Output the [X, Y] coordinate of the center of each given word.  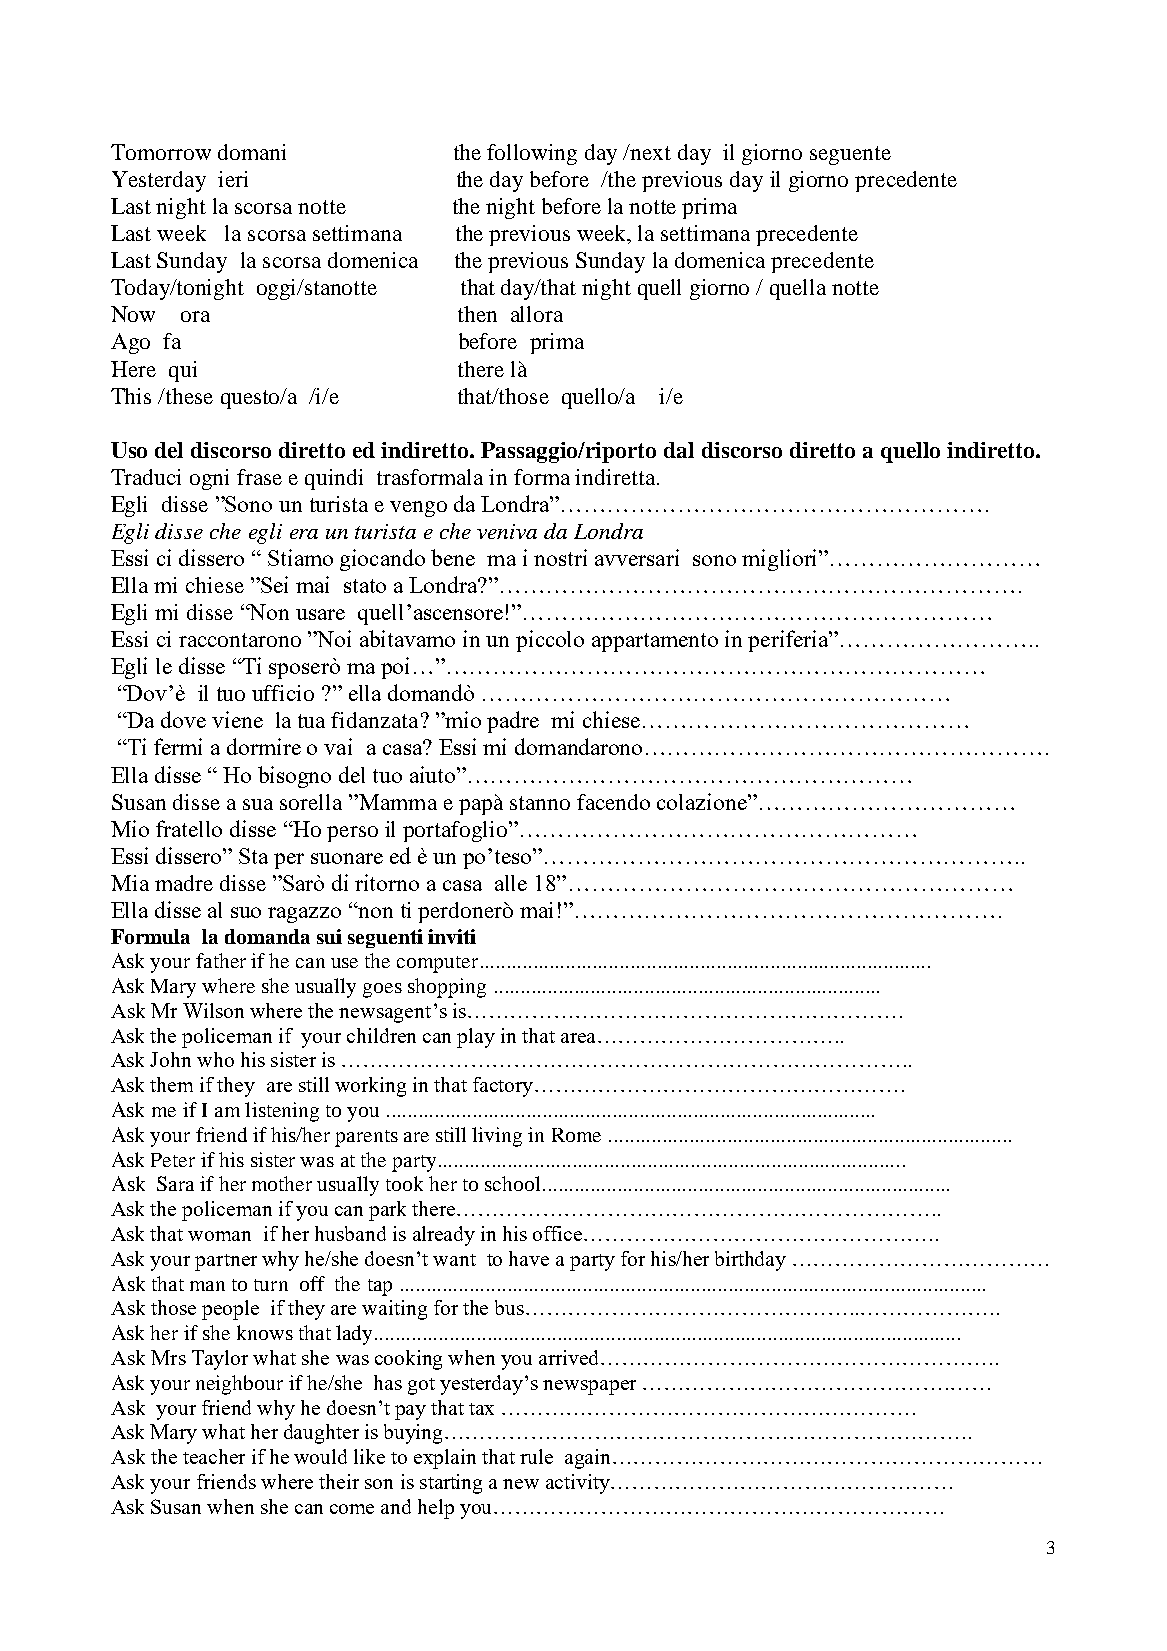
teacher [214, 1456]
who [215, 1059]
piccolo [550, 641]
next [650, 152]
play [476, 1038]
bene [453, 557]
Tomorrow [161, 152]
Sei [273, 584]
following [532, 154]
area [580, 1038]
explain [445, 1459]
